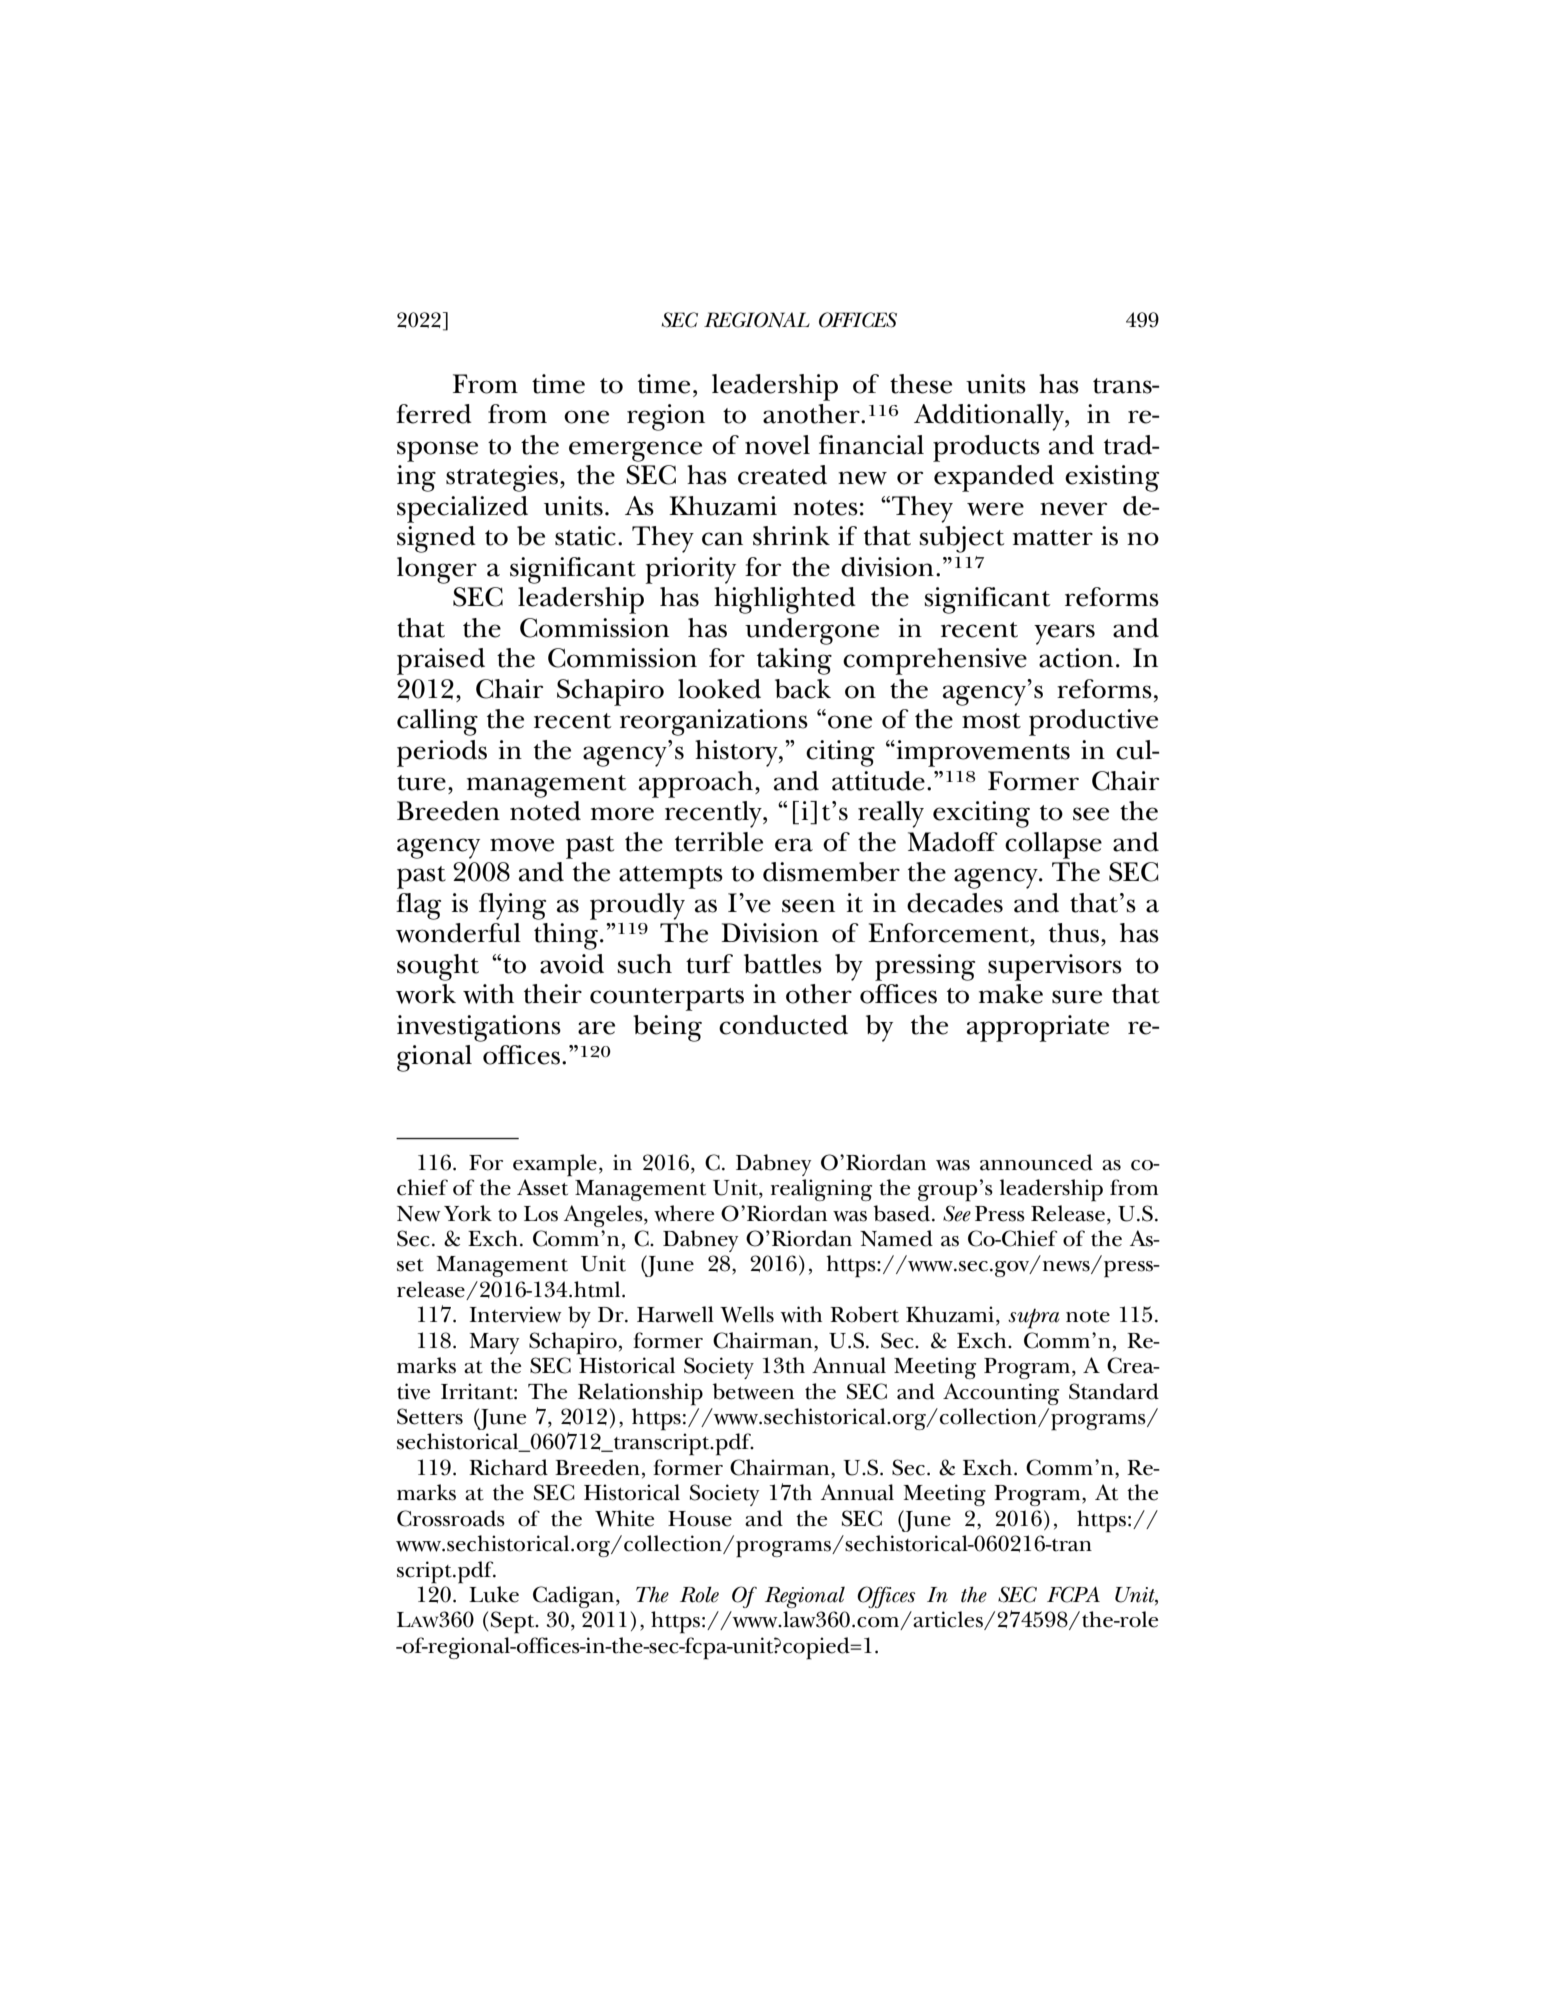 This document has width=1556, height=2014. I want to click on specialized, so click(462, 509).
